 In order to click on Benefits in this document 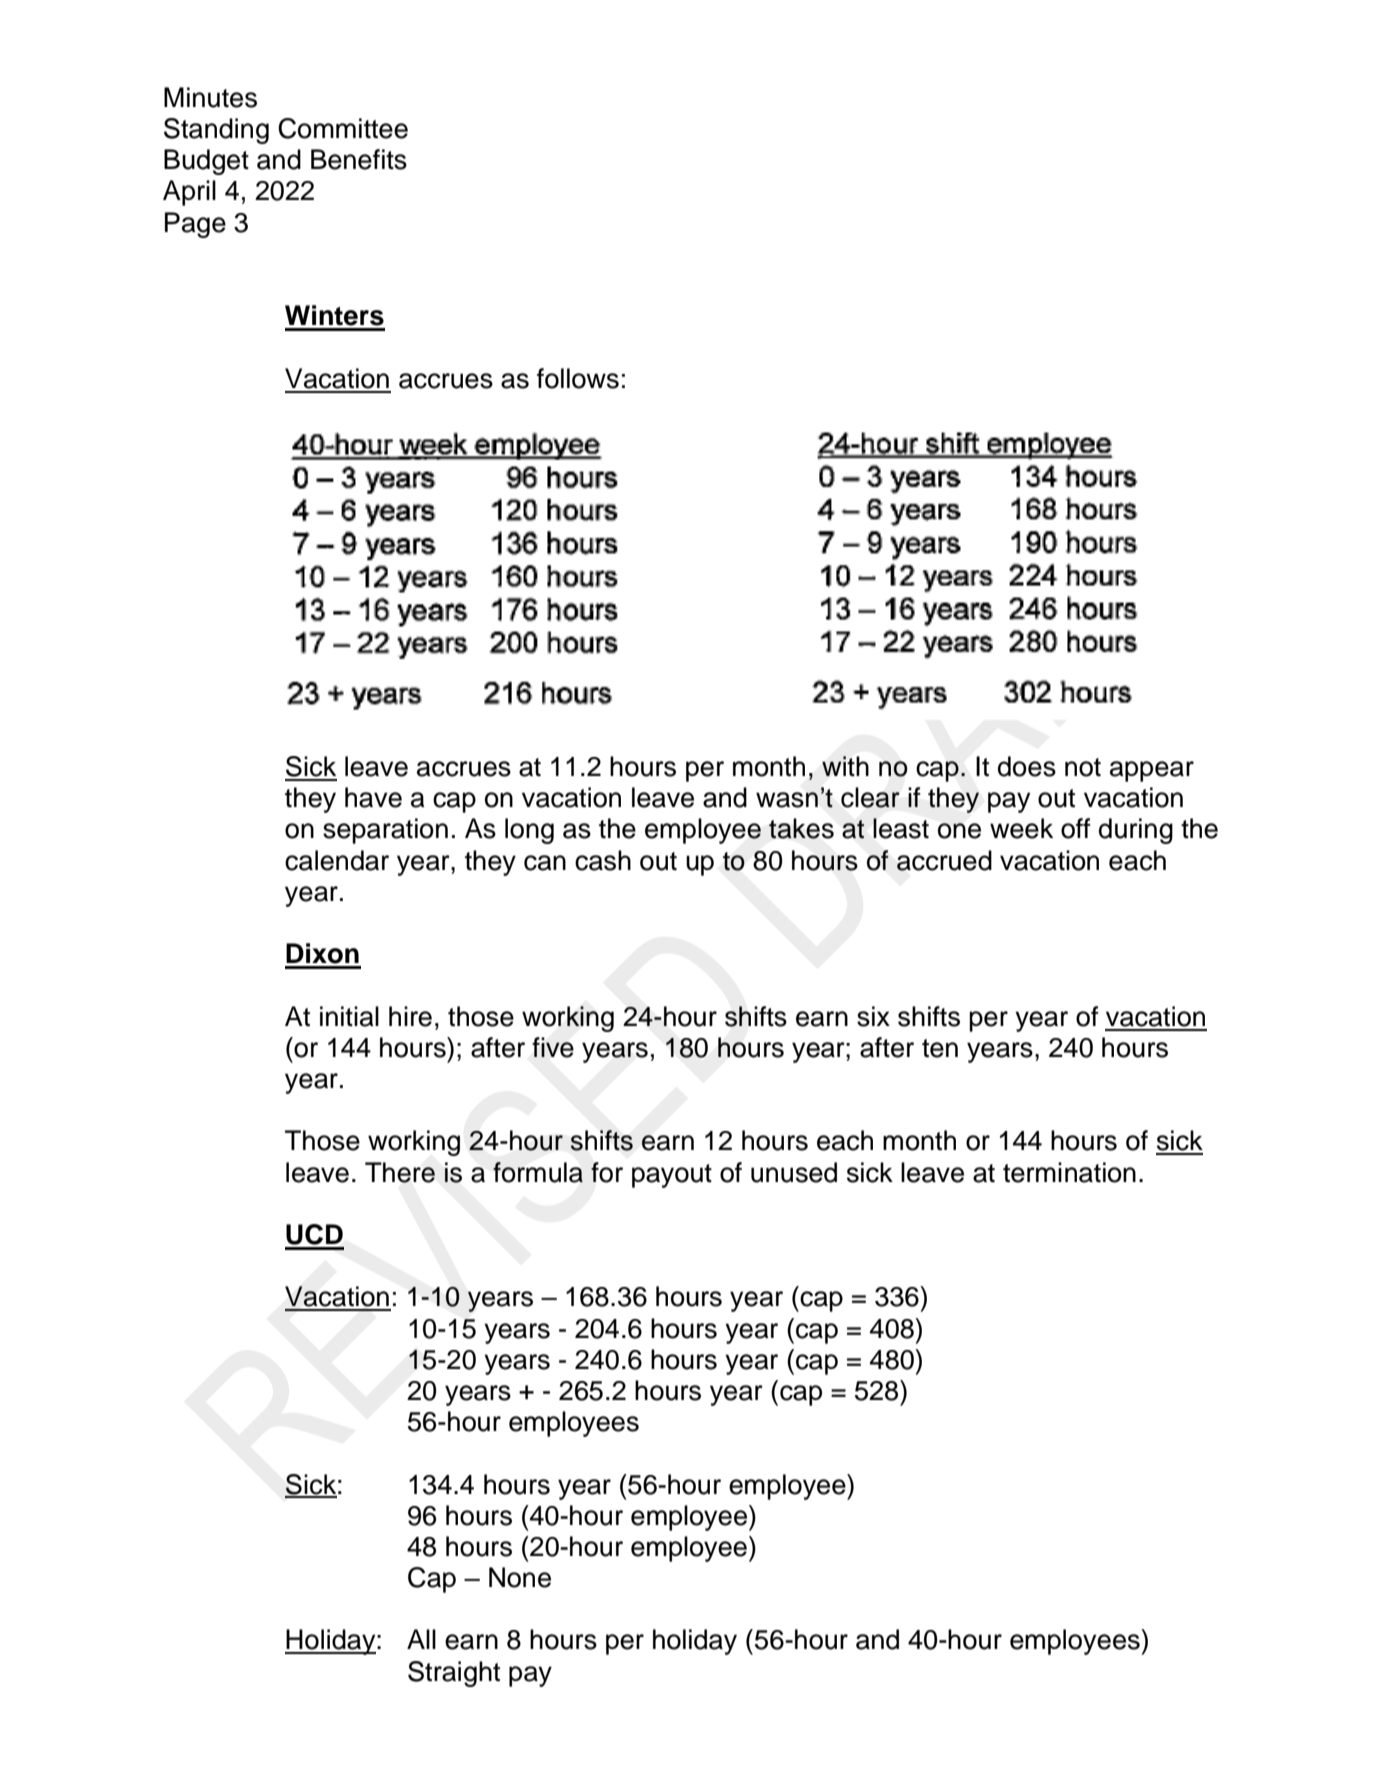, I will do `click(359, 159)`.
